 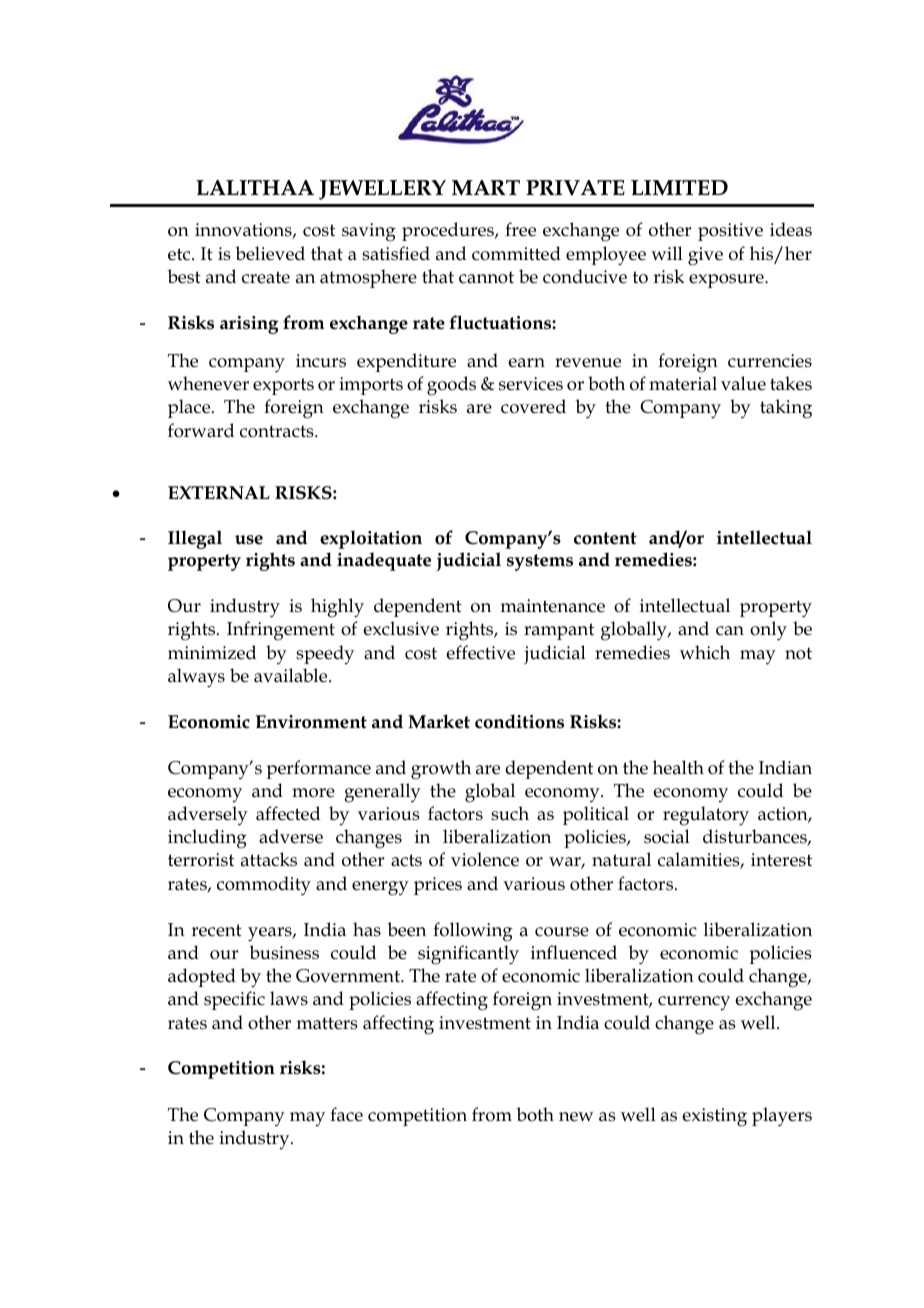 I want to click on commodity, so click(x=264, y=886).
